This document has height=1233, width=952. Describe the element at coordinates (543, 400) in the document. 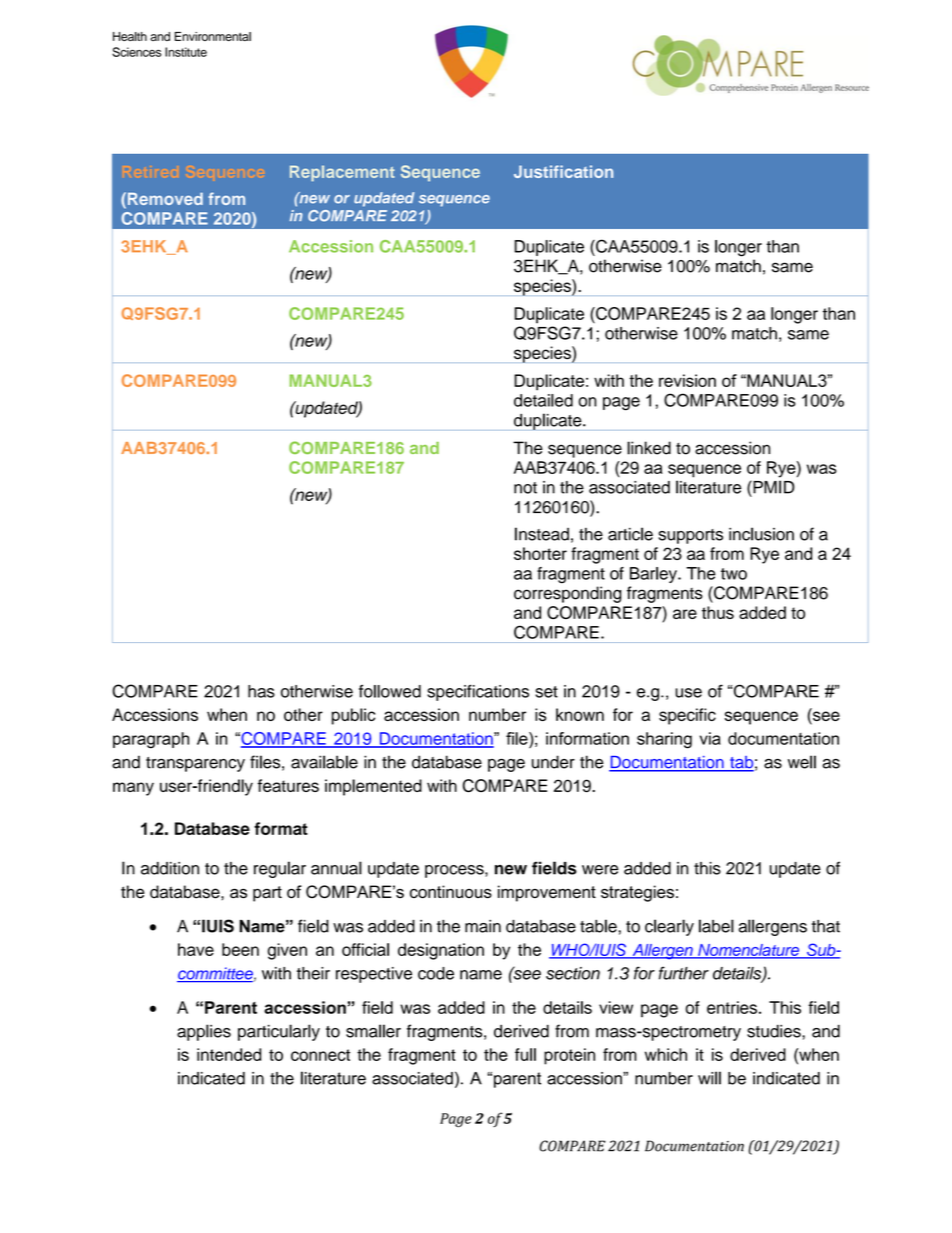

I see `detailed` at that location.
